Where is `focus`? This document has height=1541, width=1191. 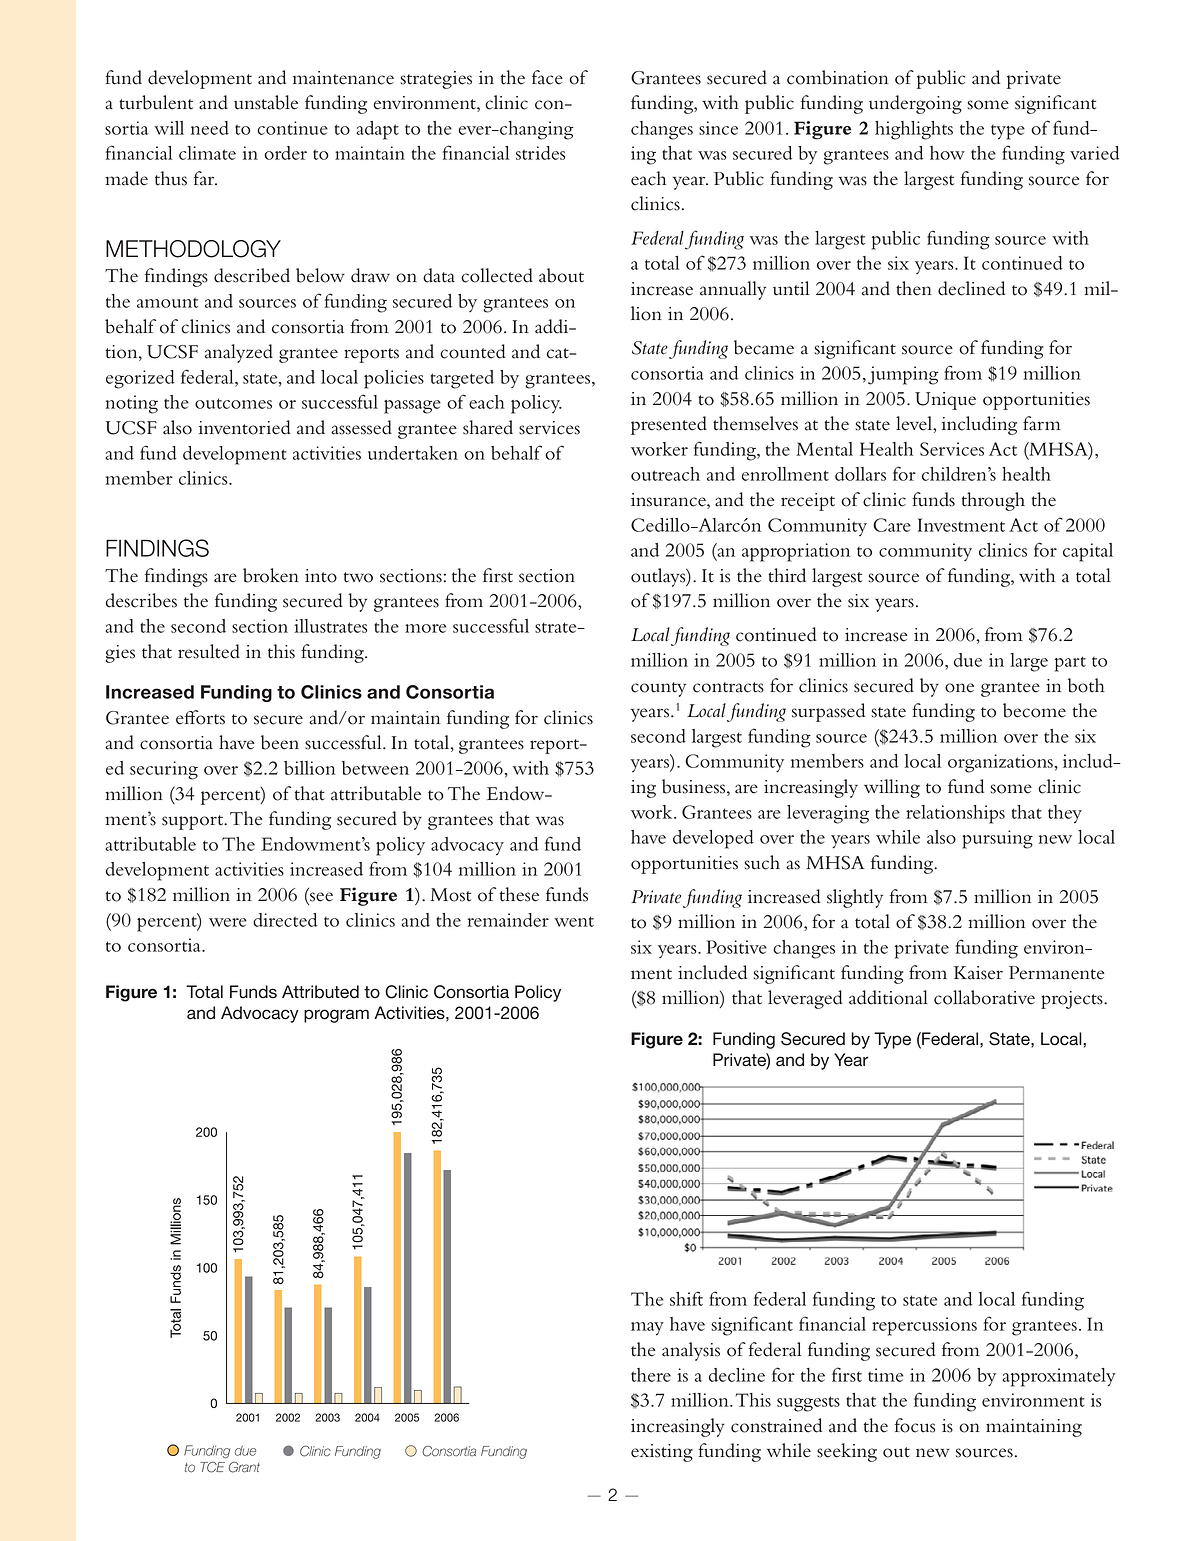 focus is located at coordinates (915, 1425).
